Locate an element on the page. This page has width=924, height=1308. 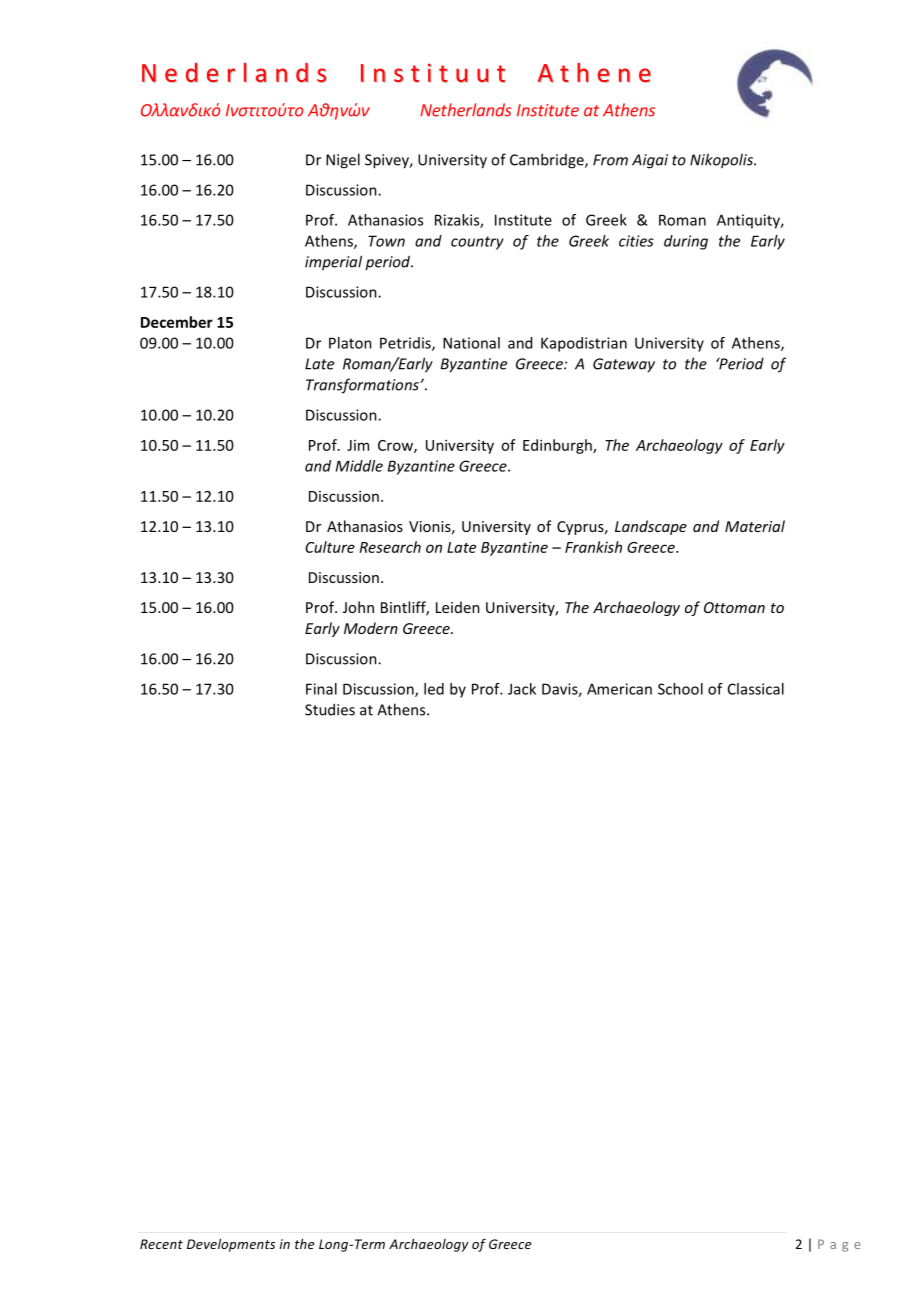
Netherlands is located at coordinates (466, 110).
